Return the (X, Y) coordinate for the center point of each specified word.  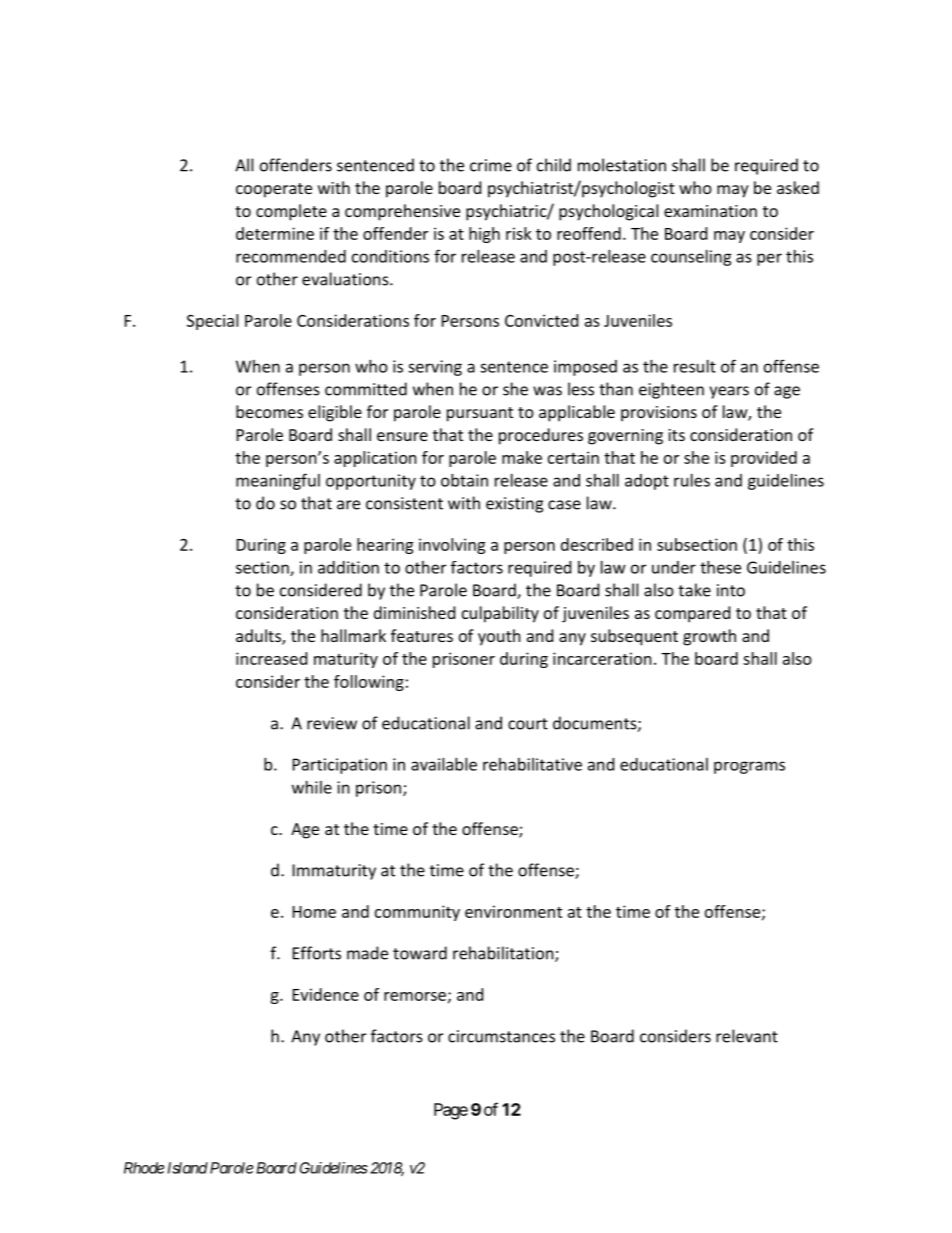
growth (709, 637)
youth (499, 637)
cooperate (274, 190)
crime (491, 165)
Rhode (144, 1168)
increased (271, 658)
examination (710, 211)
